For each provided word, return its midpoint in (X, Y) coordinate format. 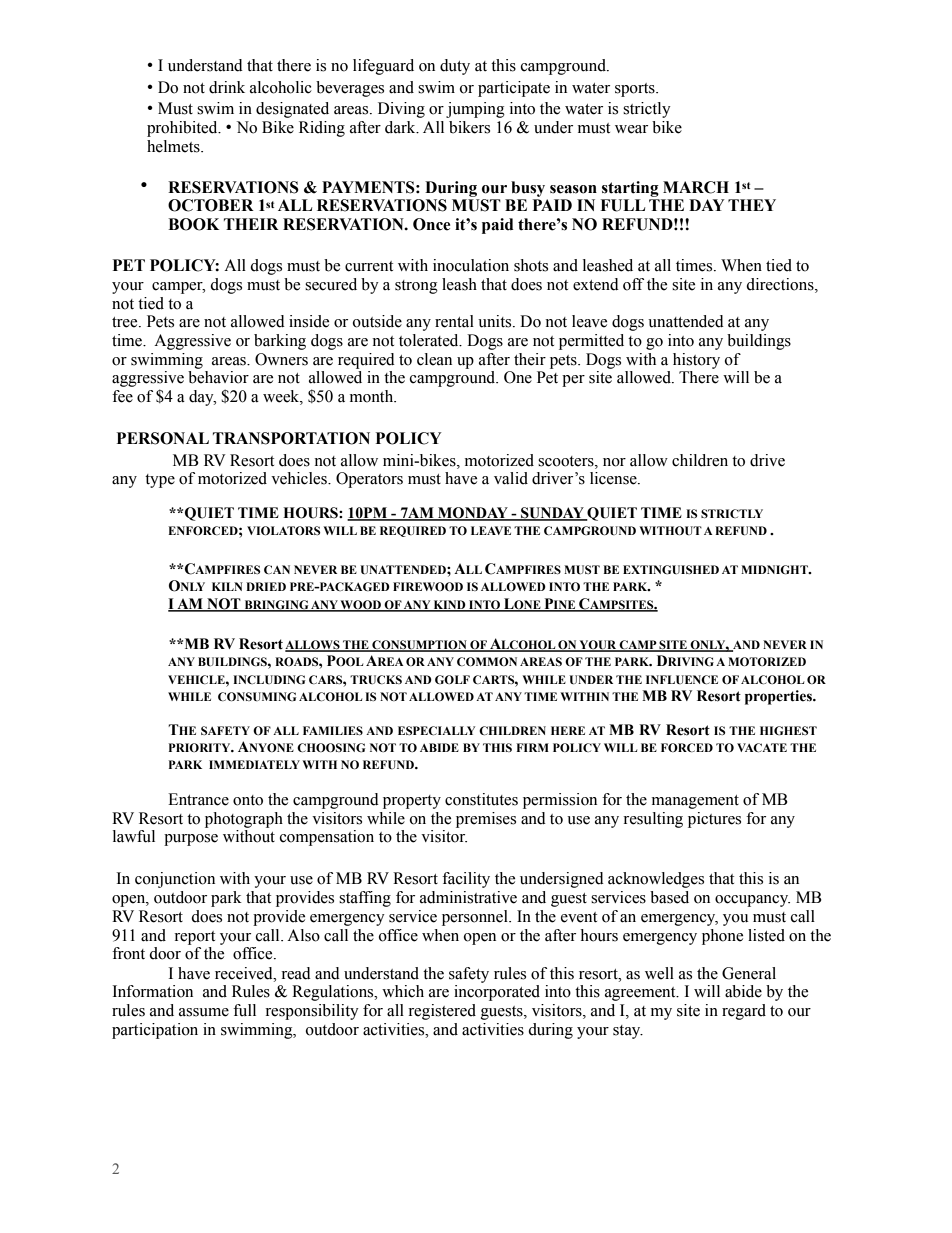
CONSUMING (257, 696)
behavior (218, 377)
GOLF (452, 679)
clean (434, 359)
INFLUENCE (682, 679)
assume (204, 1012)
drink (227, 87)
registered (442, 1012)
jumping (475, 110)
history (696, 361)
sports (636, 90)
